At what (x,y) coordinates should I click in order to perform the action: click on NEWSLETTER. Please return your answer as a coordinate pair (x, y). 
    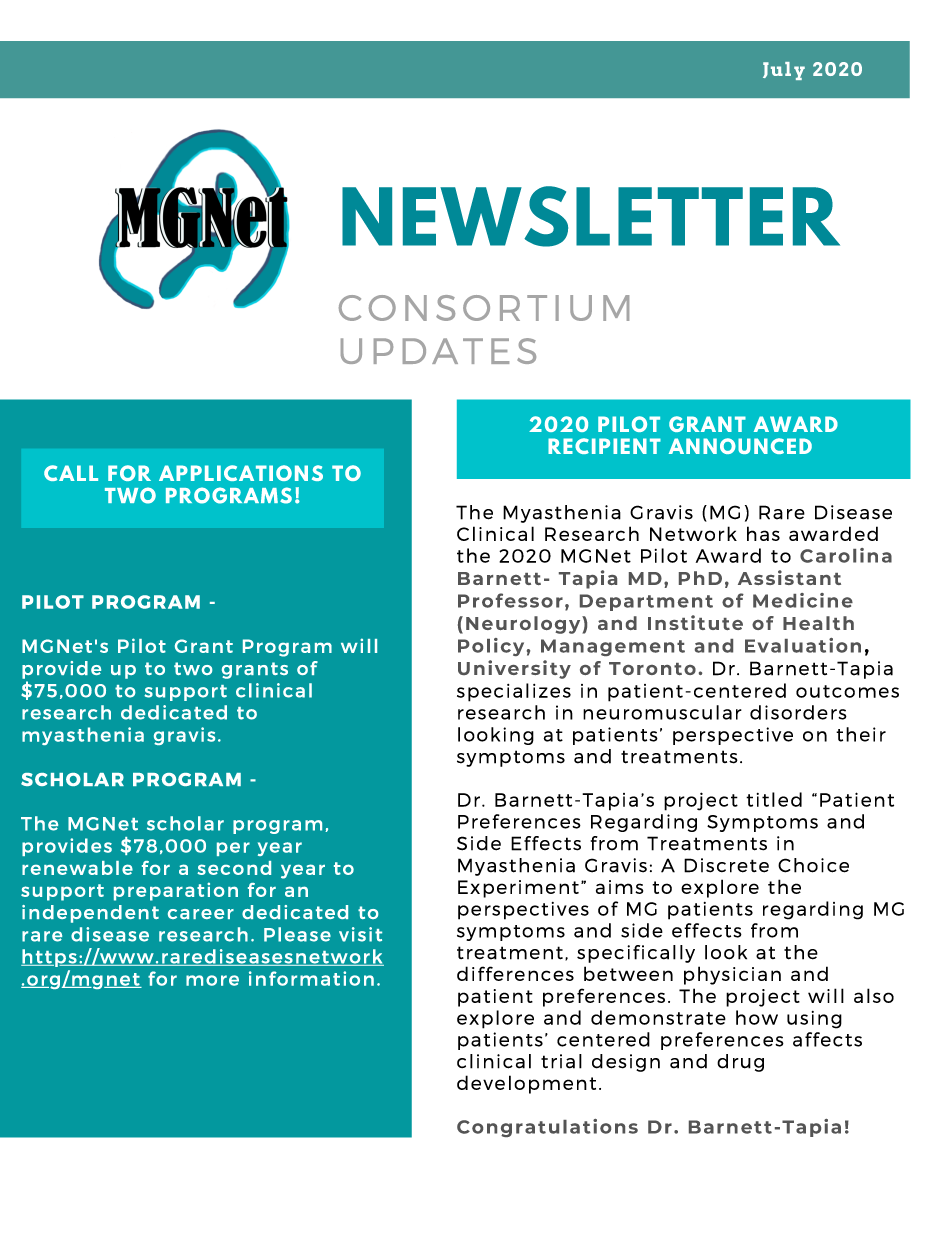
    Looking at the image, I should click on (591, 216).
